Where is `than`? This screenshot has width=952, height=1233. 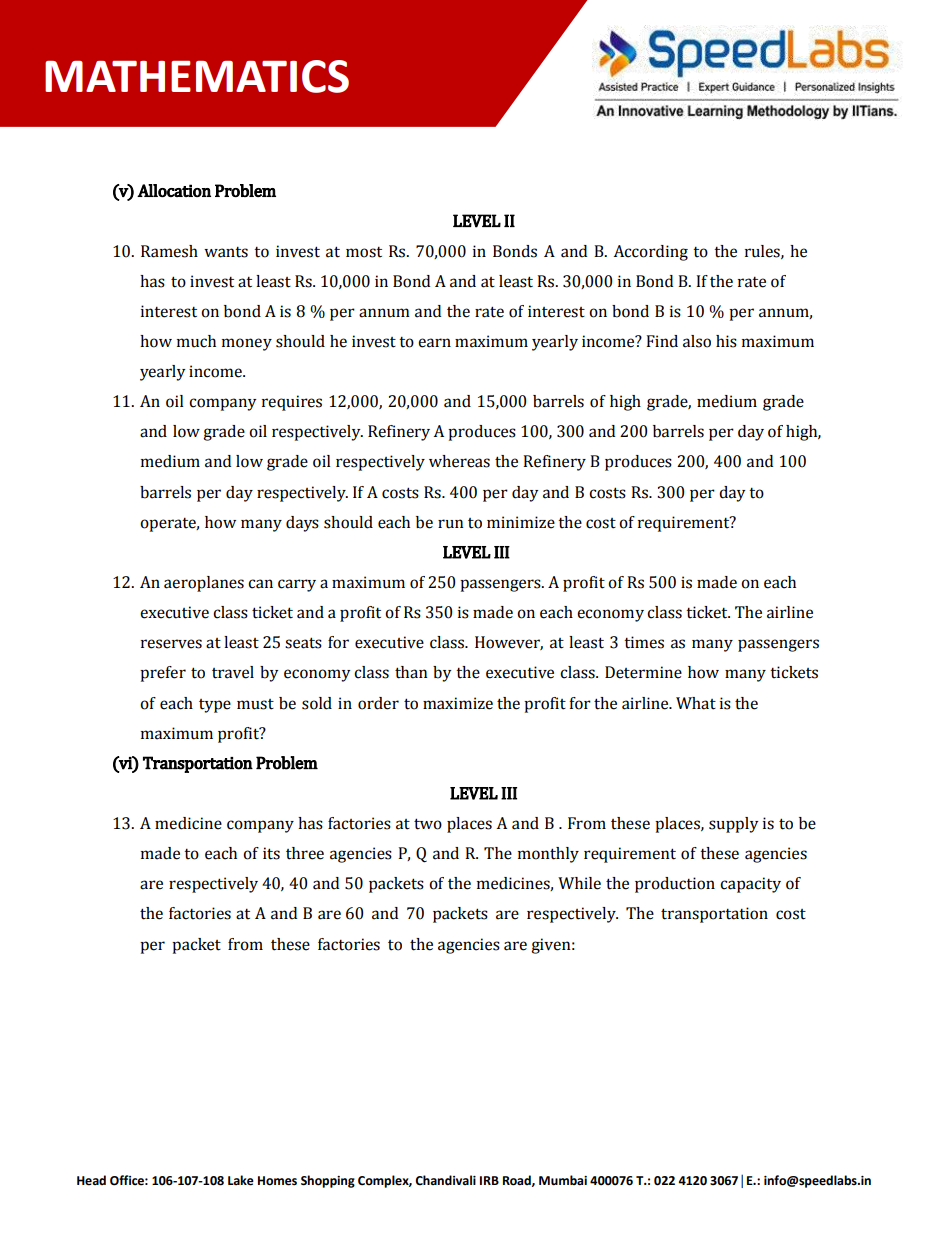 than is located at coordinates (411, 672).
